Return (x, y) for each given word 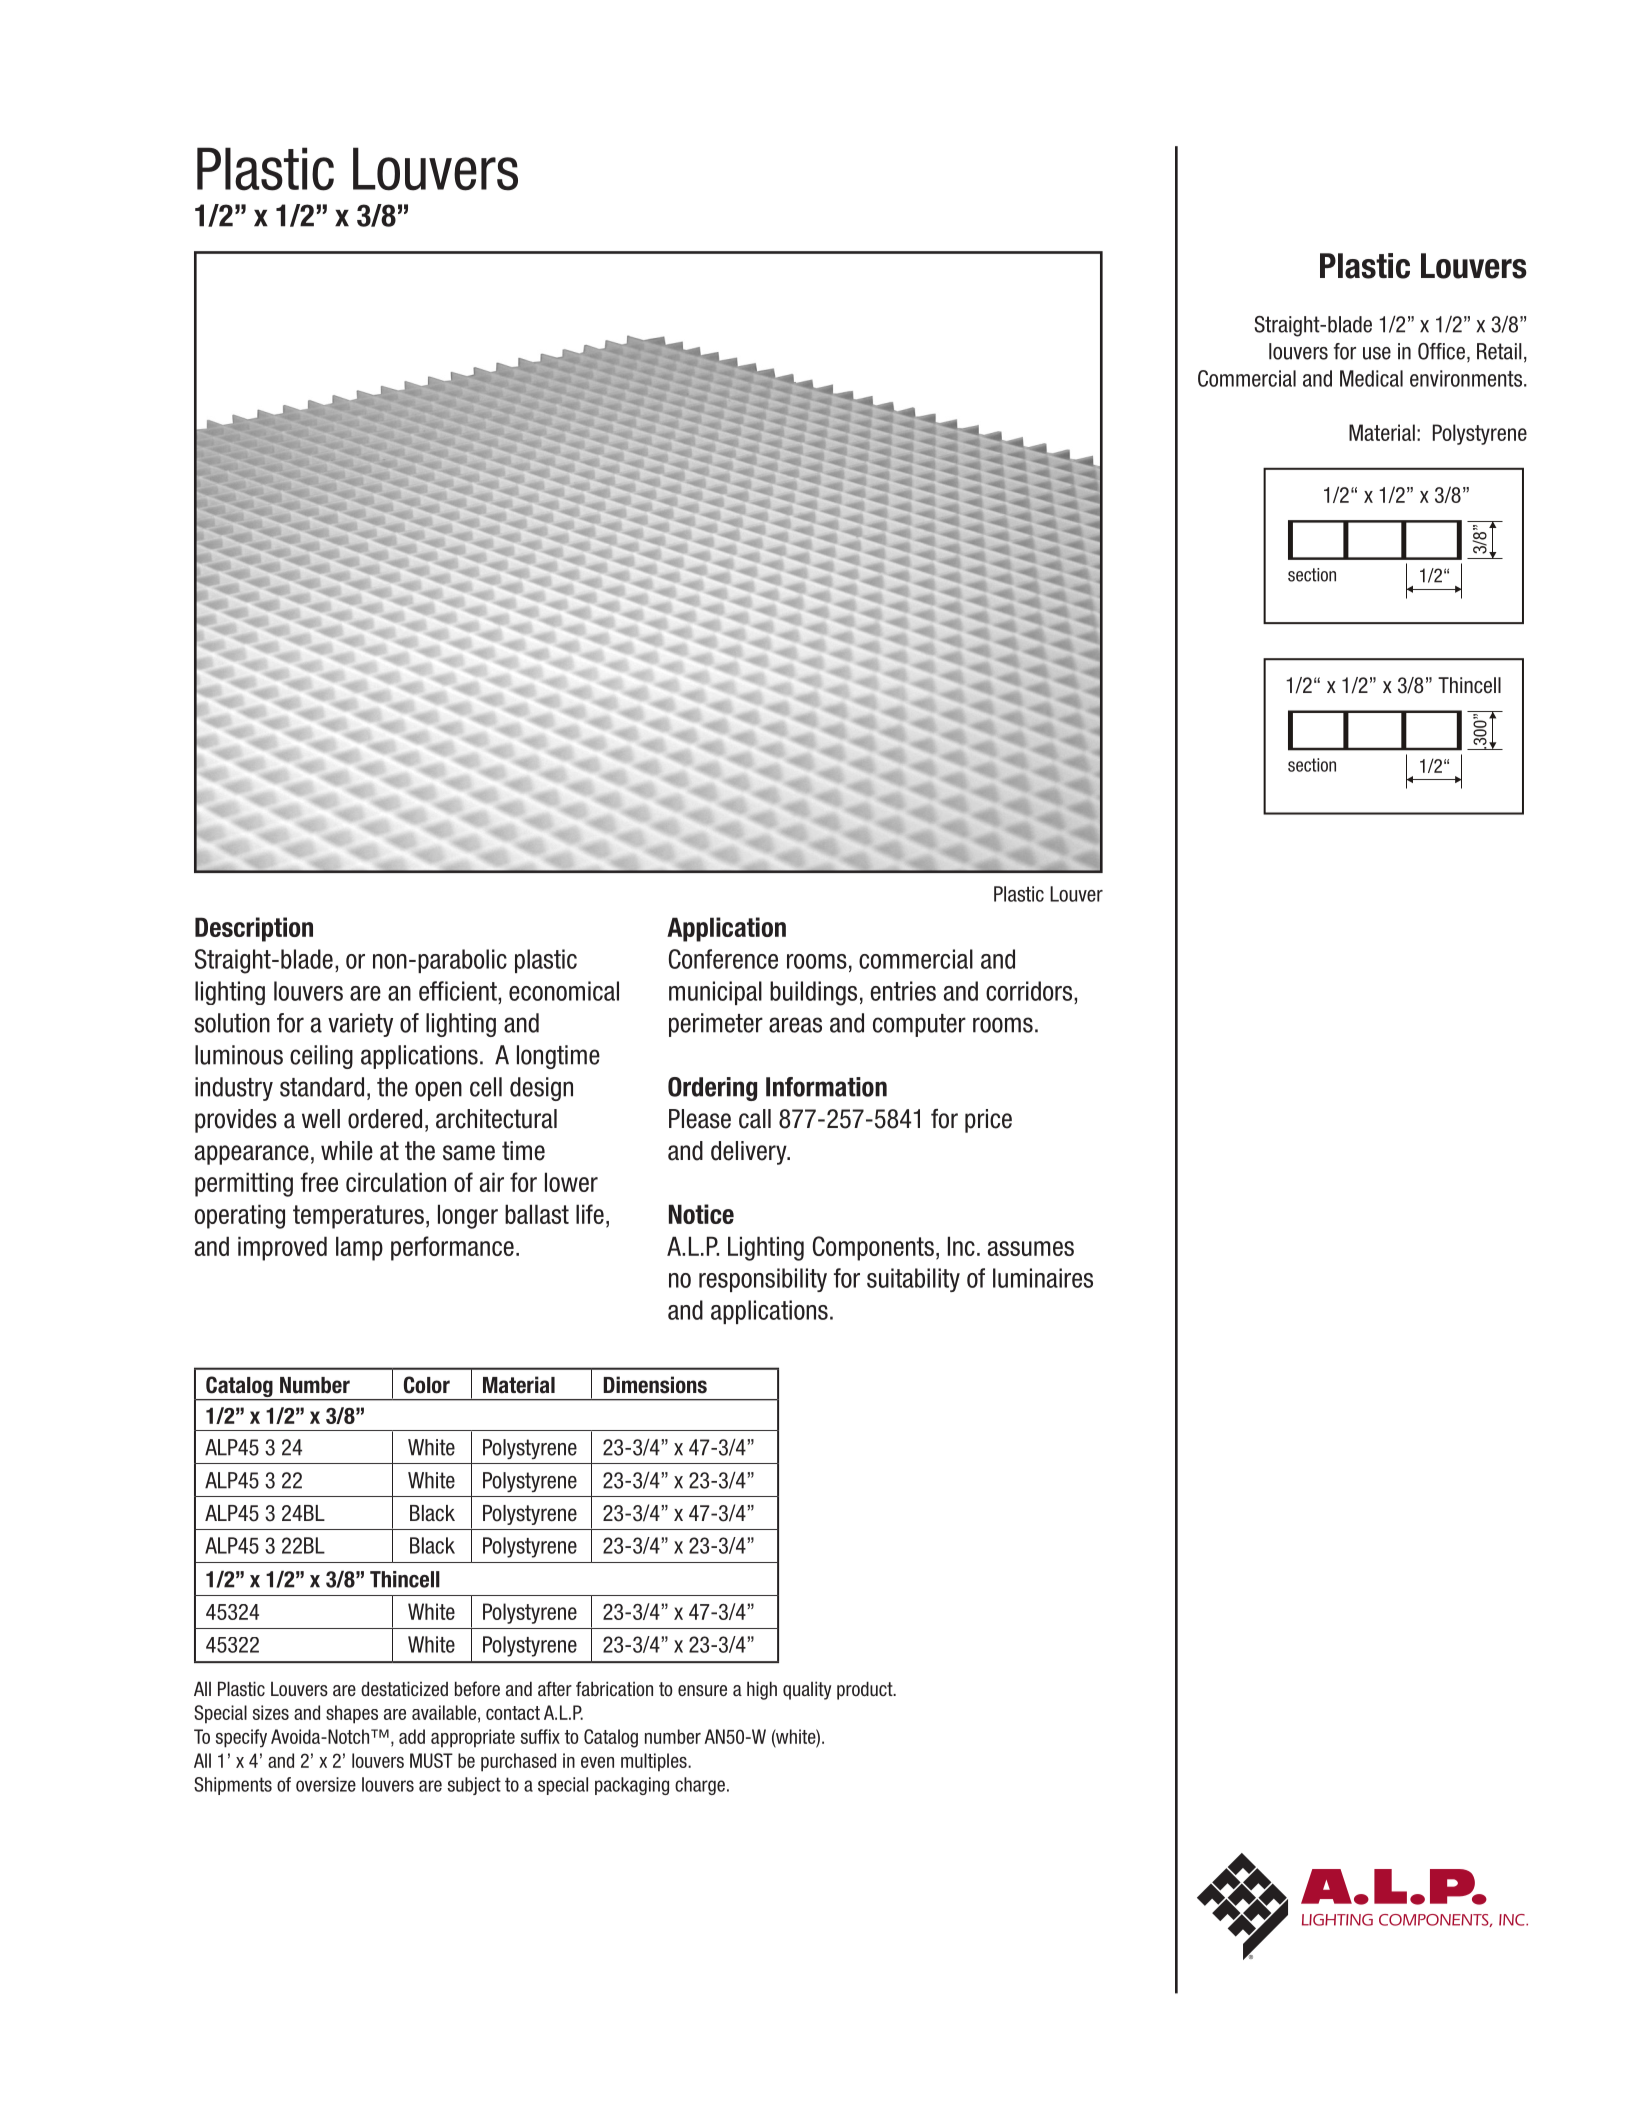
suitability (913, 1280)
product (866, 1690)
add (412, 1736)
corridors (1030, 991)
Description (254, 929)
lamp (359, 1248)
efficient (459, 991)
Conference (723, 959)
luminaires (1043, 1278)
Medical (1371, 378)
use (1377, 353)
